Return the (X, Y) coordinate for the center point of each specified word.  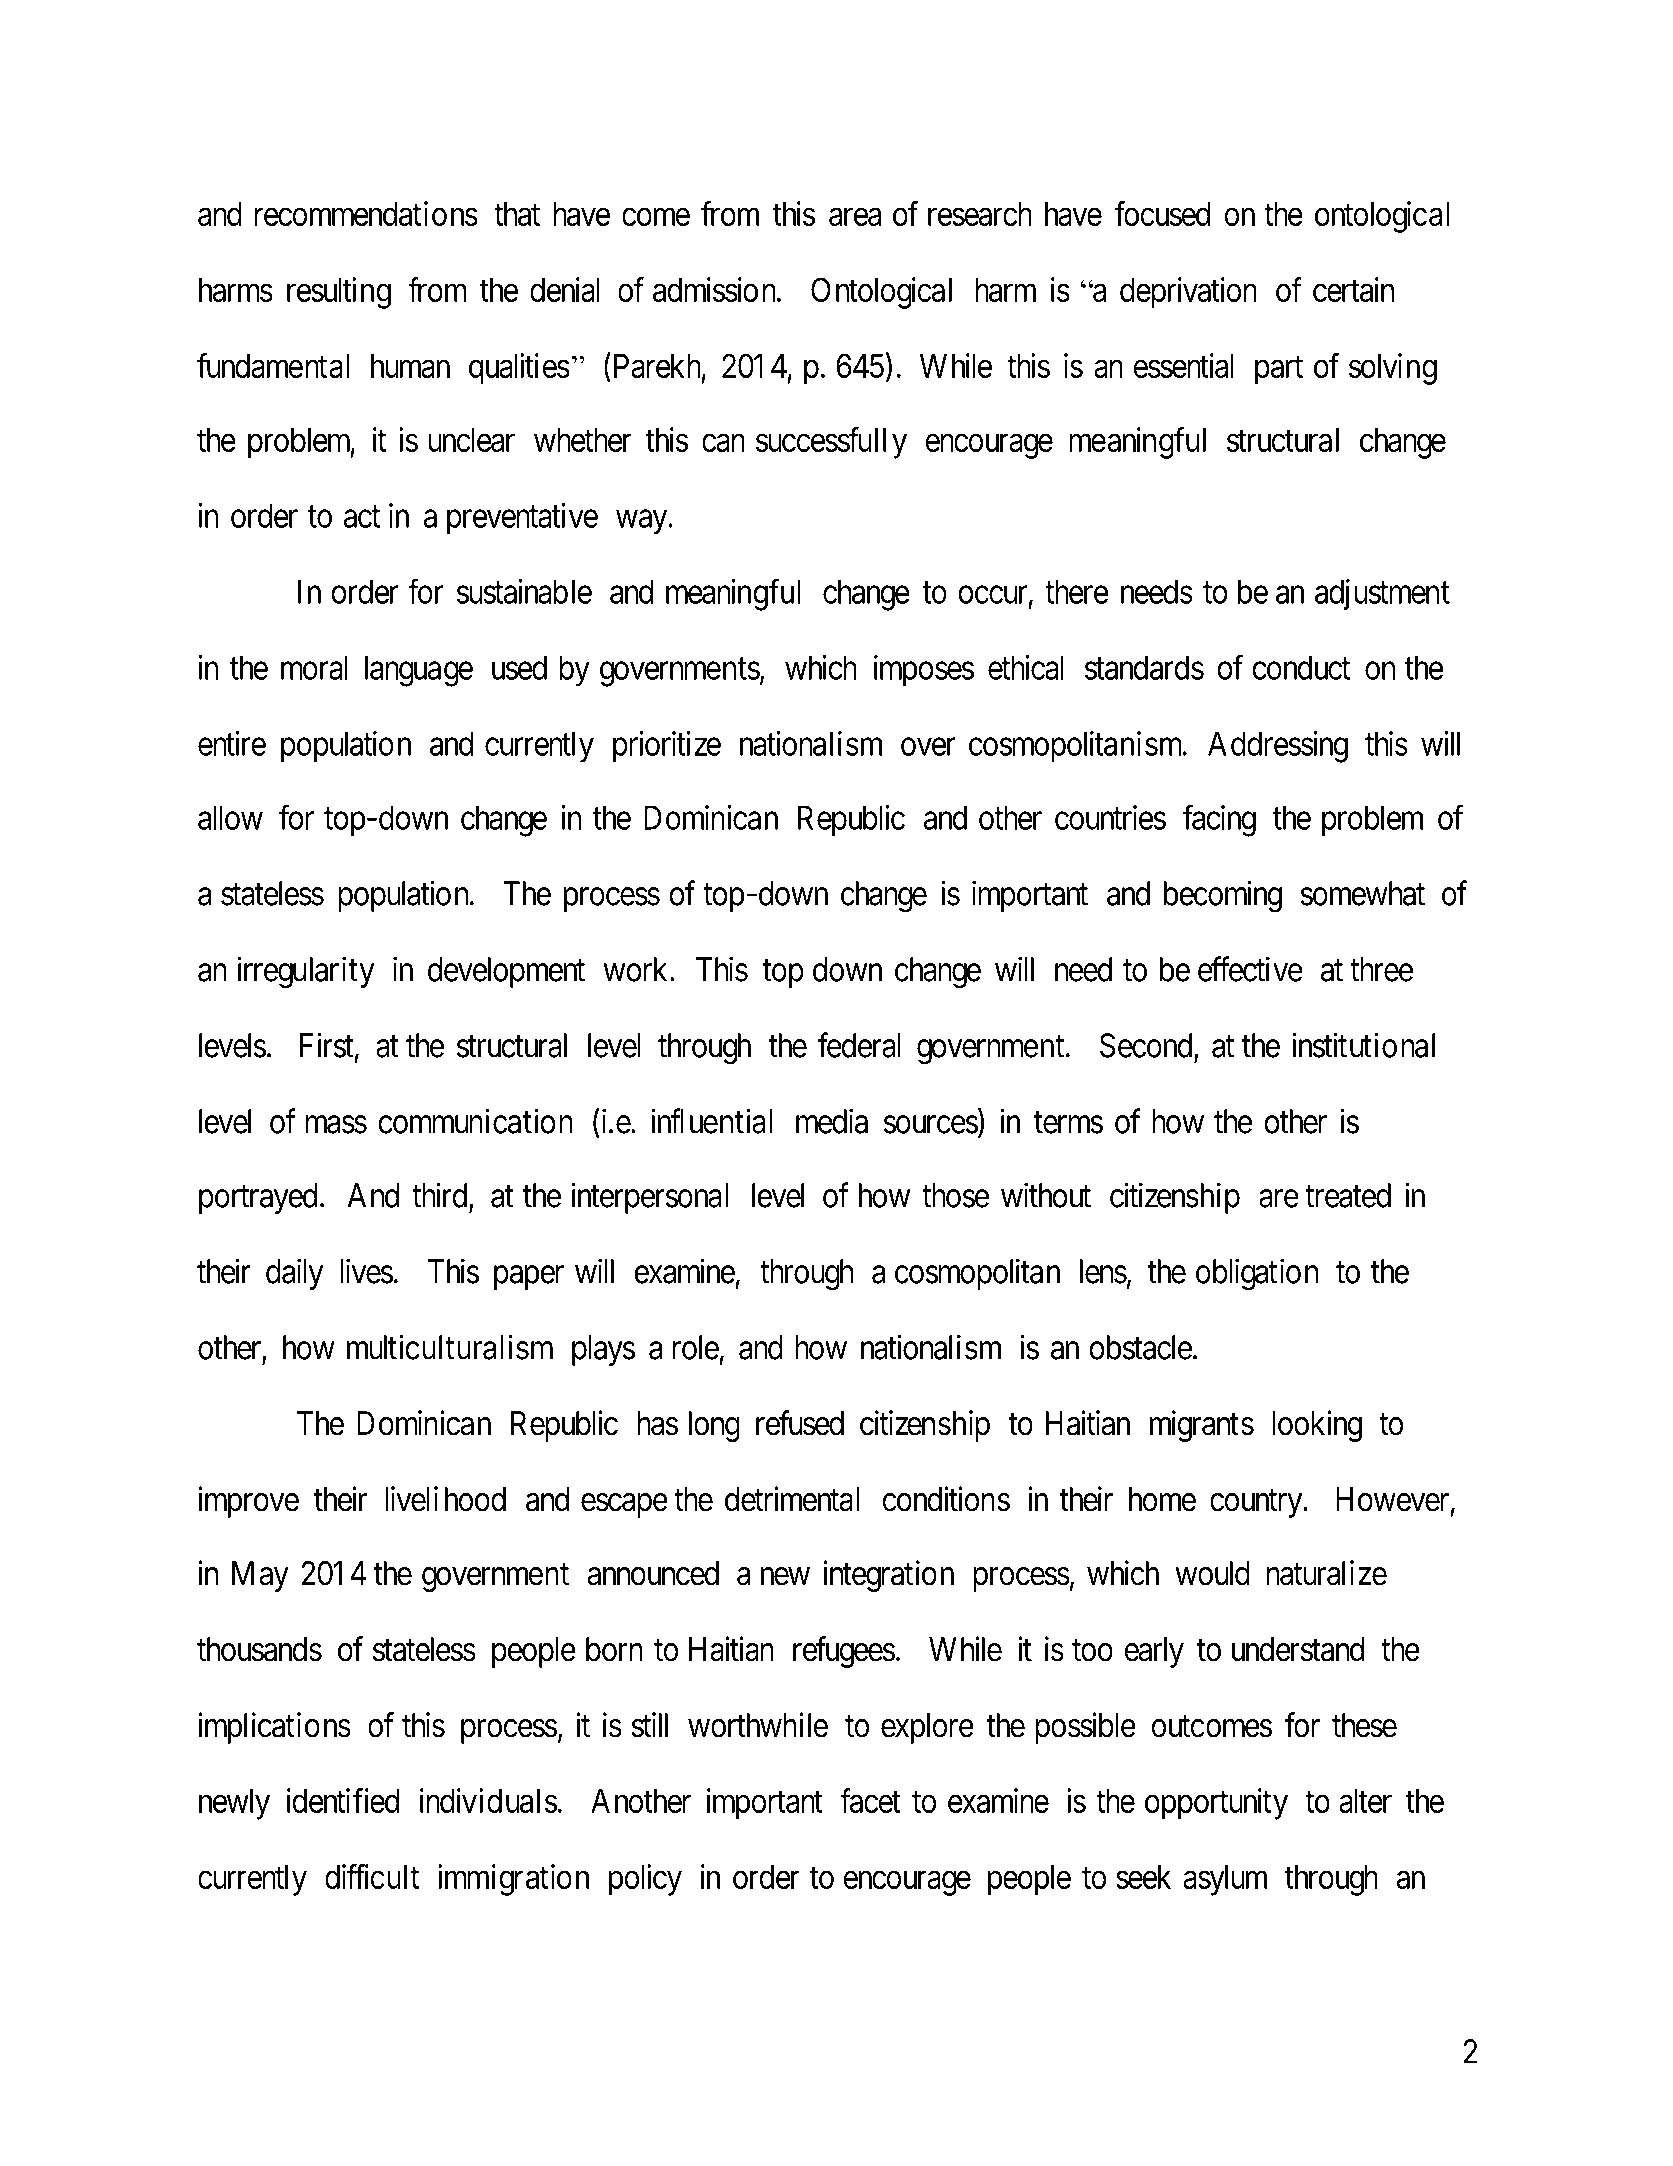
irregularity (306, 972)
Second (1147, 1046)
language (419, 671)
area (855, 217)
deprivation (1188, 293)
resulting (339, 293)
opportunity (1216, 1804)
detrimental (792, 1499)
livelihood (445, 1499)
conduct (1301, 667)
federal (859, 1045)
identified (343, 1800)
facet (870, 1800)
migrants (1202, 1426)
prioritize (667, 747)
